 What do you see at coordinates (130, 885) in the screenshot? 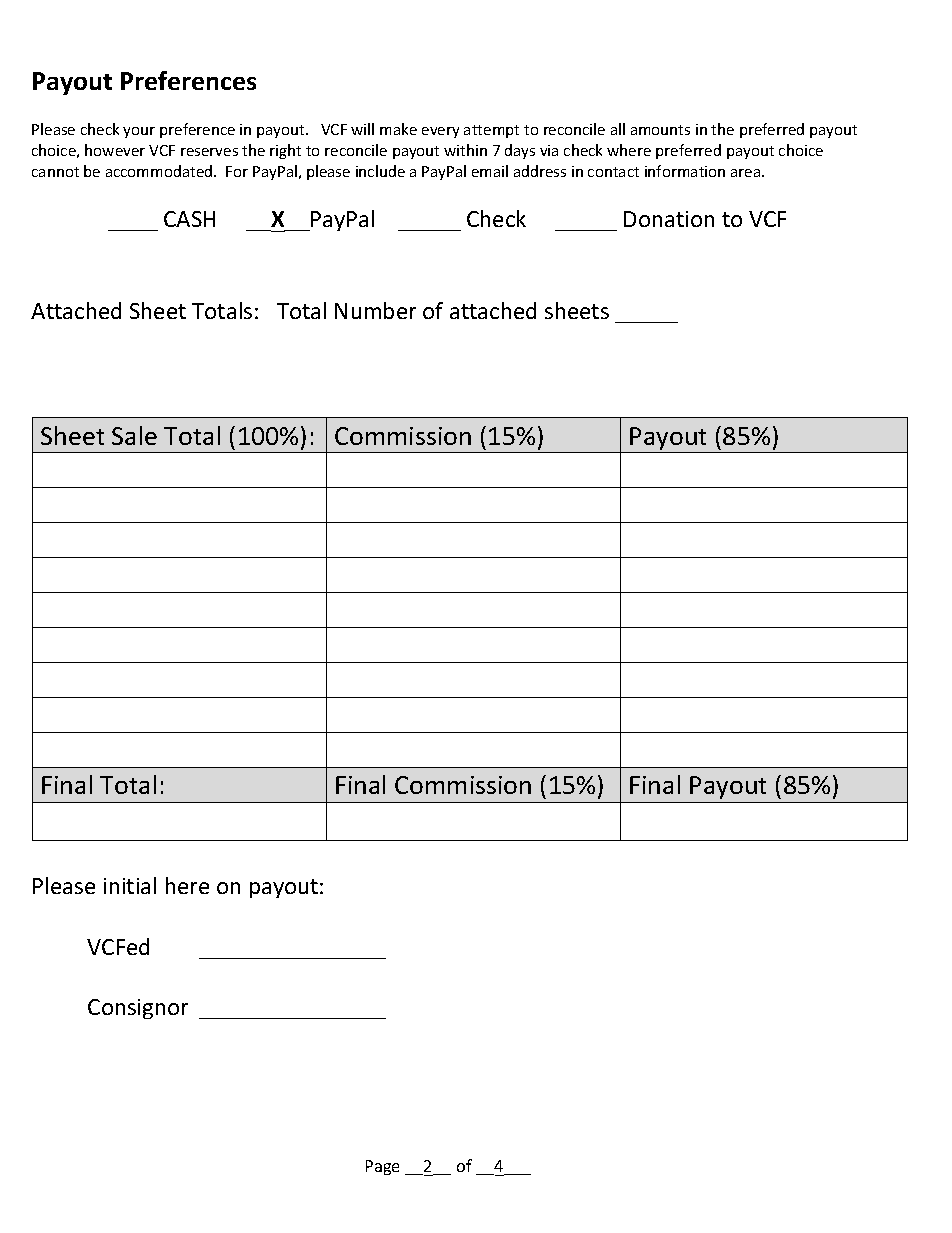
I see `initial` at bounding box center [130, 885].
